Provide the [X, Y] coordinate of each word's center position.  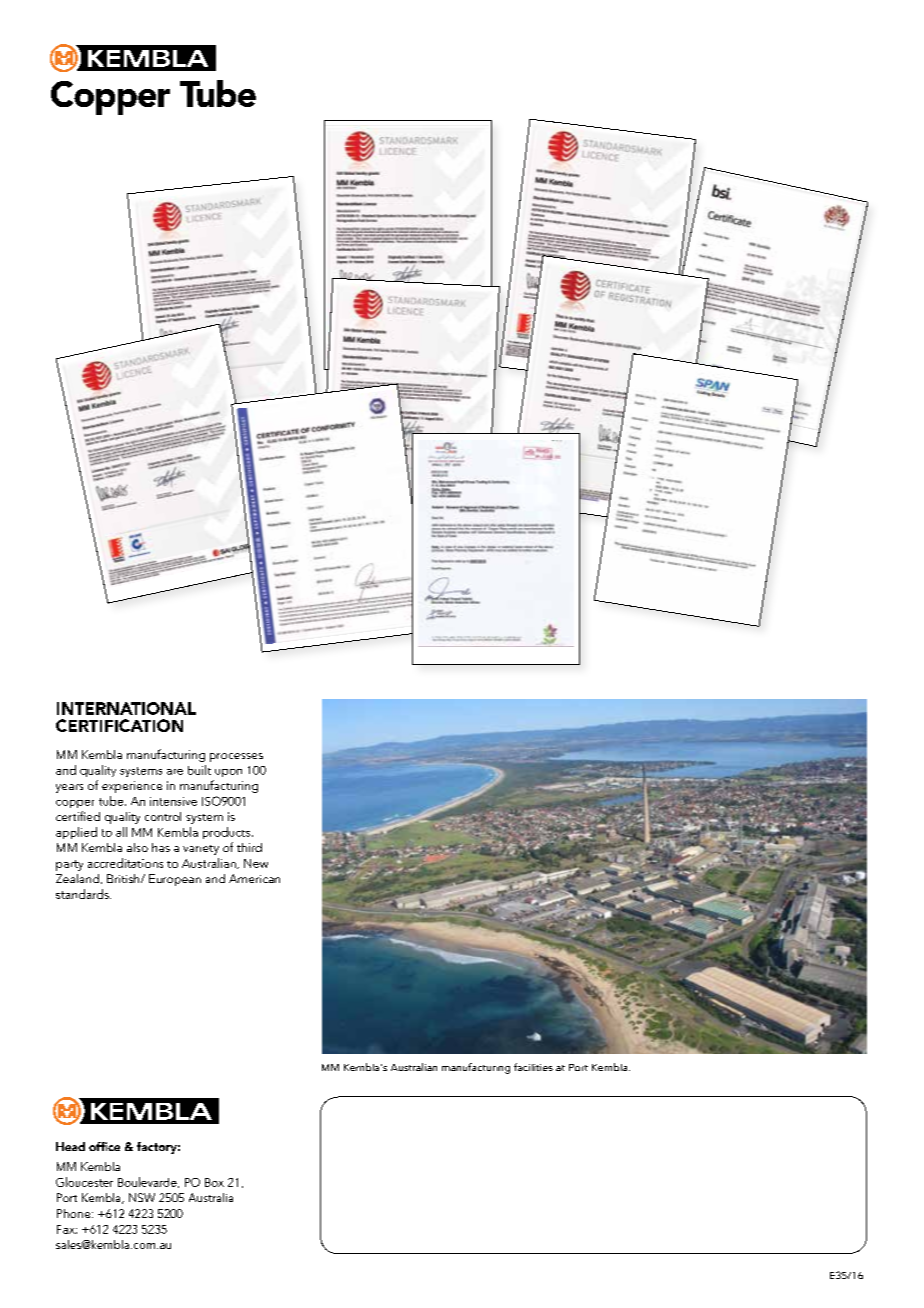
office [104, 1146]
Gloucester [84, 1182]
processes [236, 757]
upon [228, 773]
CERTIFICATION [119, 725]
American [254, 878]
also [137, 847]
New [256, 863]
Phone [75, 1213]
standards [83, 894]
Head [70, 1146]
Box [214, 1182]
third [249, 847]
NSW [142, 1197]
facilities [533, 1067]
